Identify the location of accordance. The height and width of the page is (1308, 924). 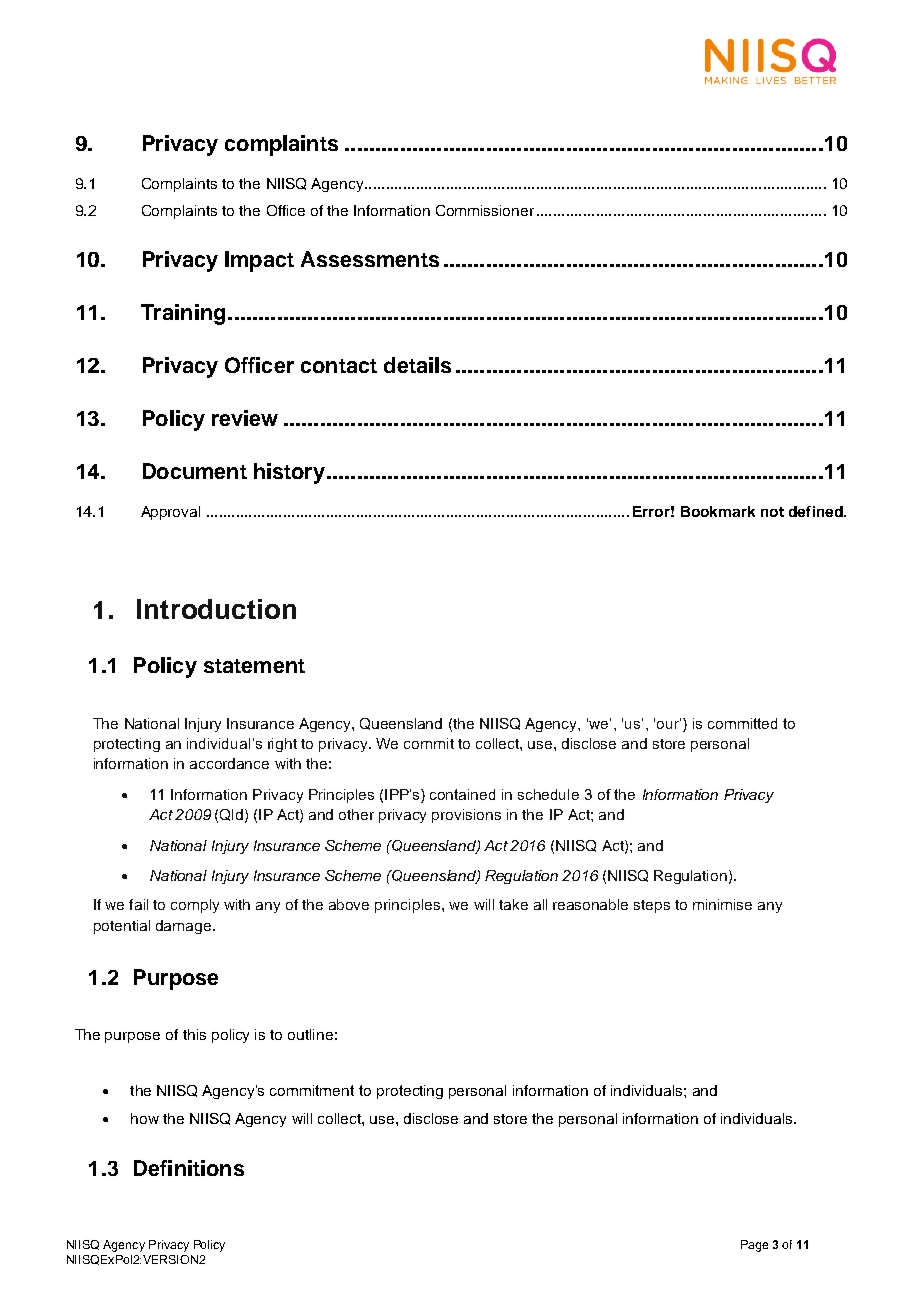
(229, 763).
